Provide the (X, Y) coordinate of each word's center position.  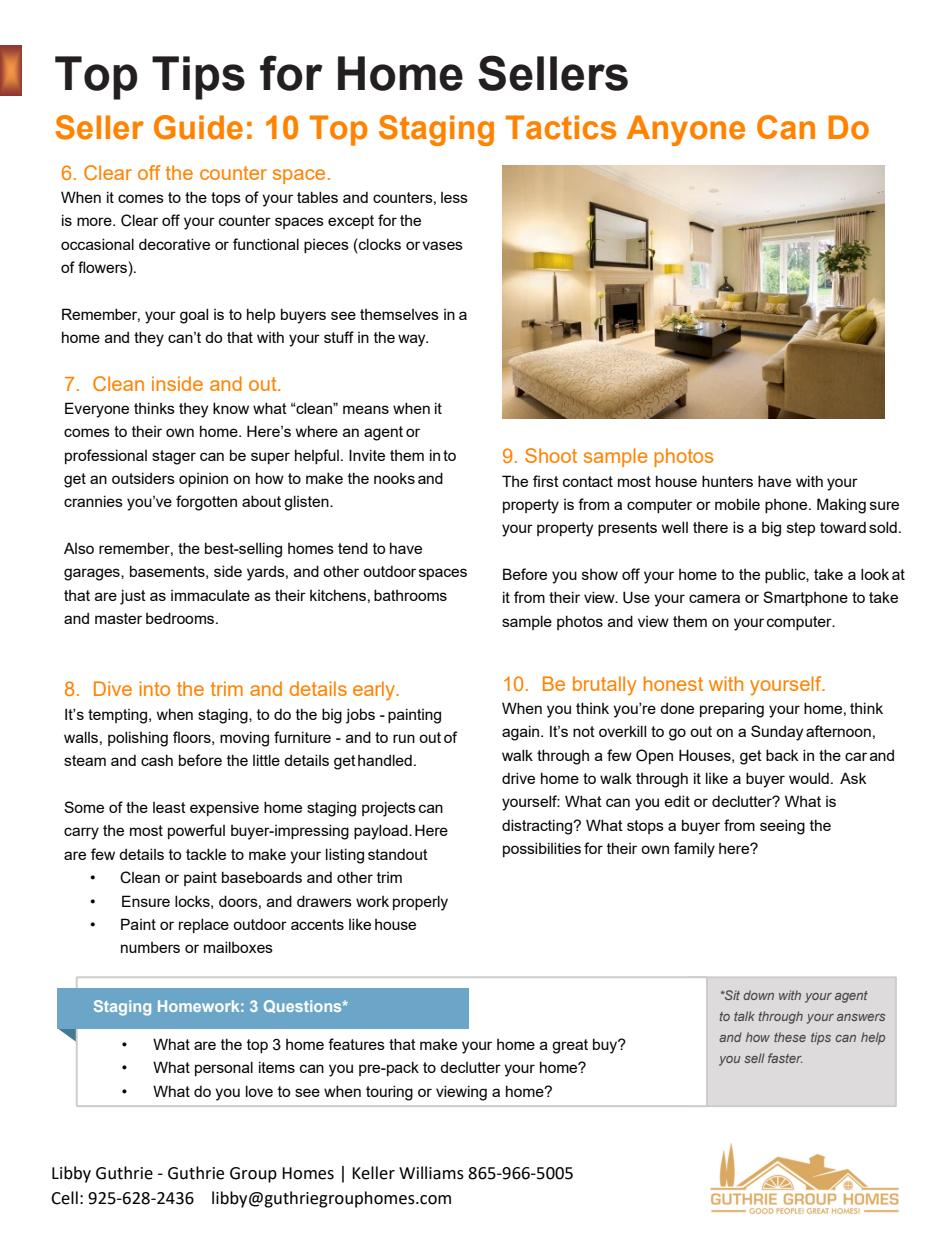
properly (420, 903)
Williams (431, 1173)
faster (785, 1058)
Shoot (551, 455)
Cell (64, 1198)
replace (204, 925)
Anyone (686, 130)
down (758, 995)
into (155, 688)
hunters (727, 481)
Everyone (97, 410)
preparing (732, 710)
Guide (198, 127)
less (454, 197)
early (375, 691)
